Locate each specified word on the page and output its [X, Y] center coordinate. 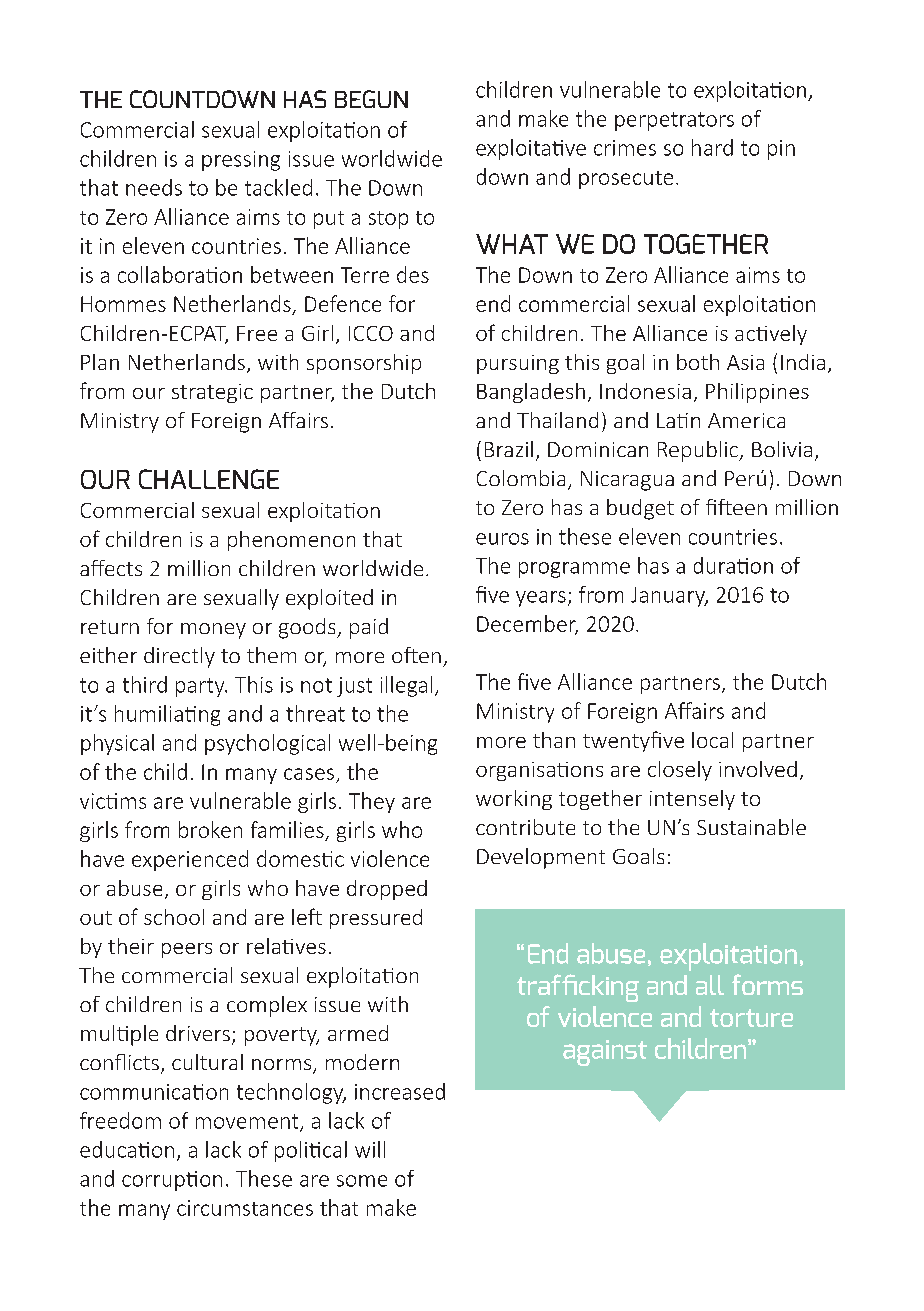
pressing [241, 161]
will [370, 1149]
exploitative [531, 149]
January [669, 597]
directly [179, 657]
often [416, 655]
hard [712, 147]
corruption [172, 1181]
